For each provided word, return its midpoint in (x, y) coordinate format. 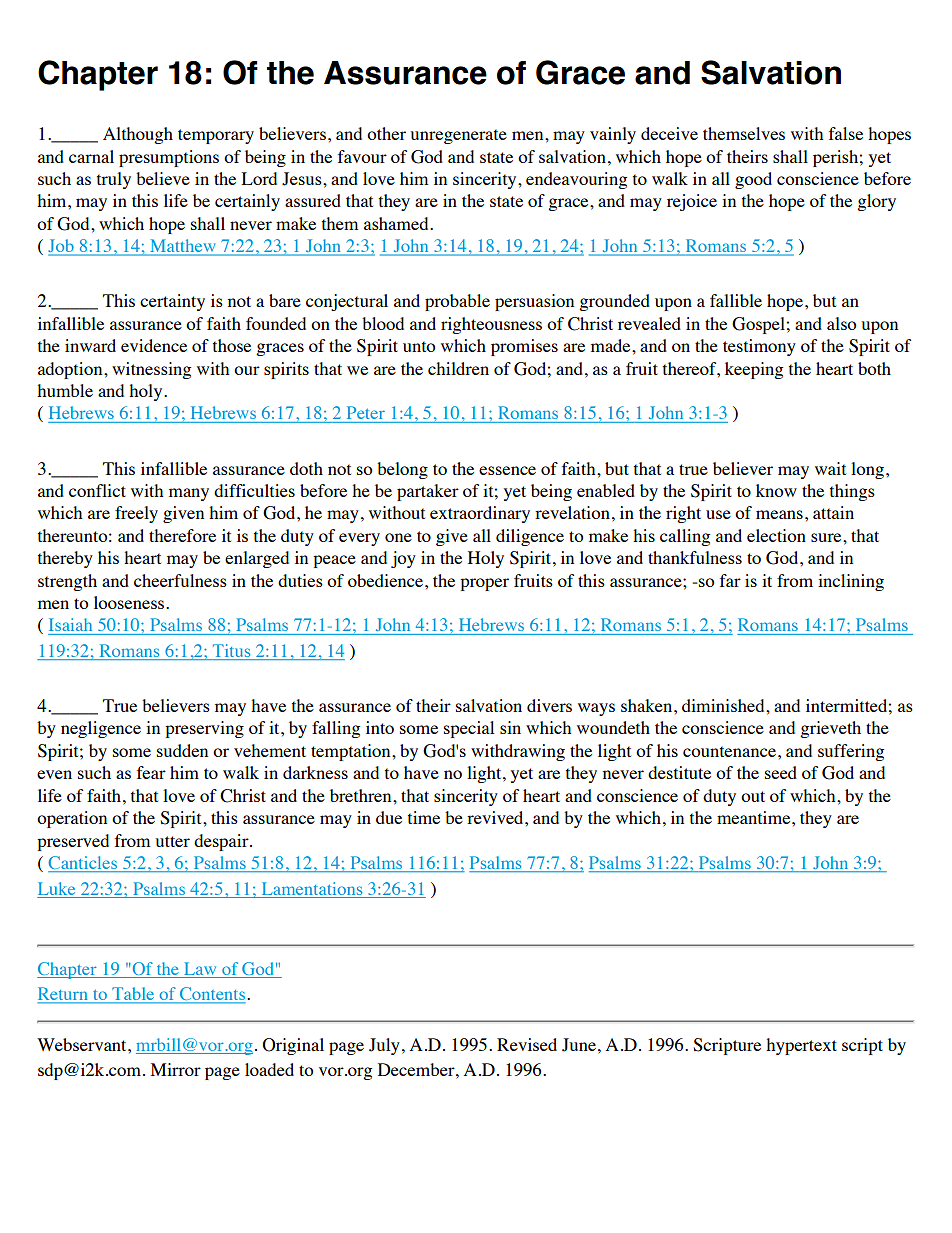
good (753, 180)
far (730, 580)
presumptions (169, 158)
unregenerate (458, 136)
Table (133, 995)
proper (484, 584)
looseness (130, 602)
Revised (527, 1044)
